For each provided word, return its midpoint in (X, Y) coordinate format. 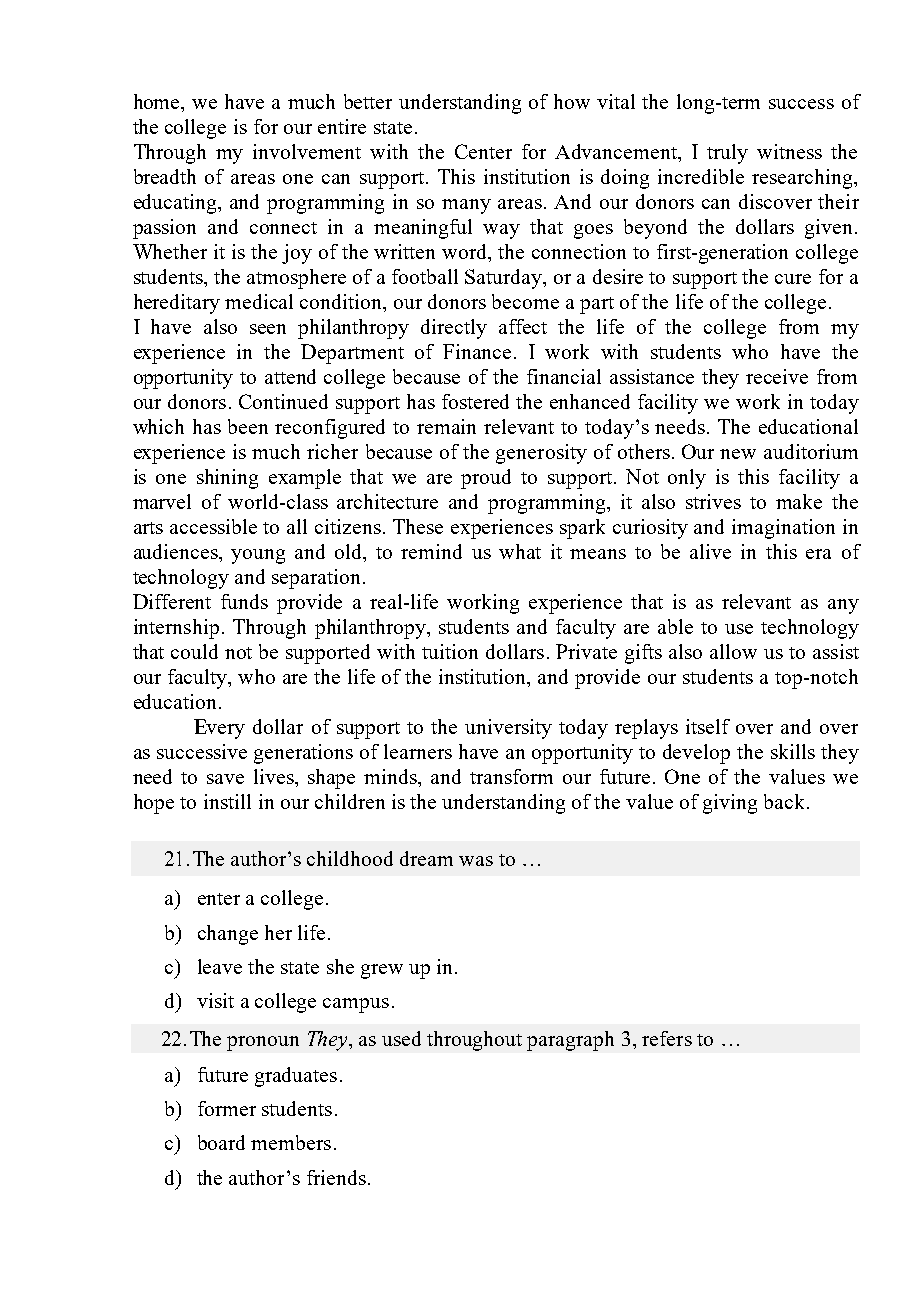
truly (727, 154)
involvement (307, 151)
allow (733, 651)
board (221, 1142)
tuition (450, 651)
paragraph (570, 1041)
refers (667, 1038)
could (194, 651)
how (572, 101)
